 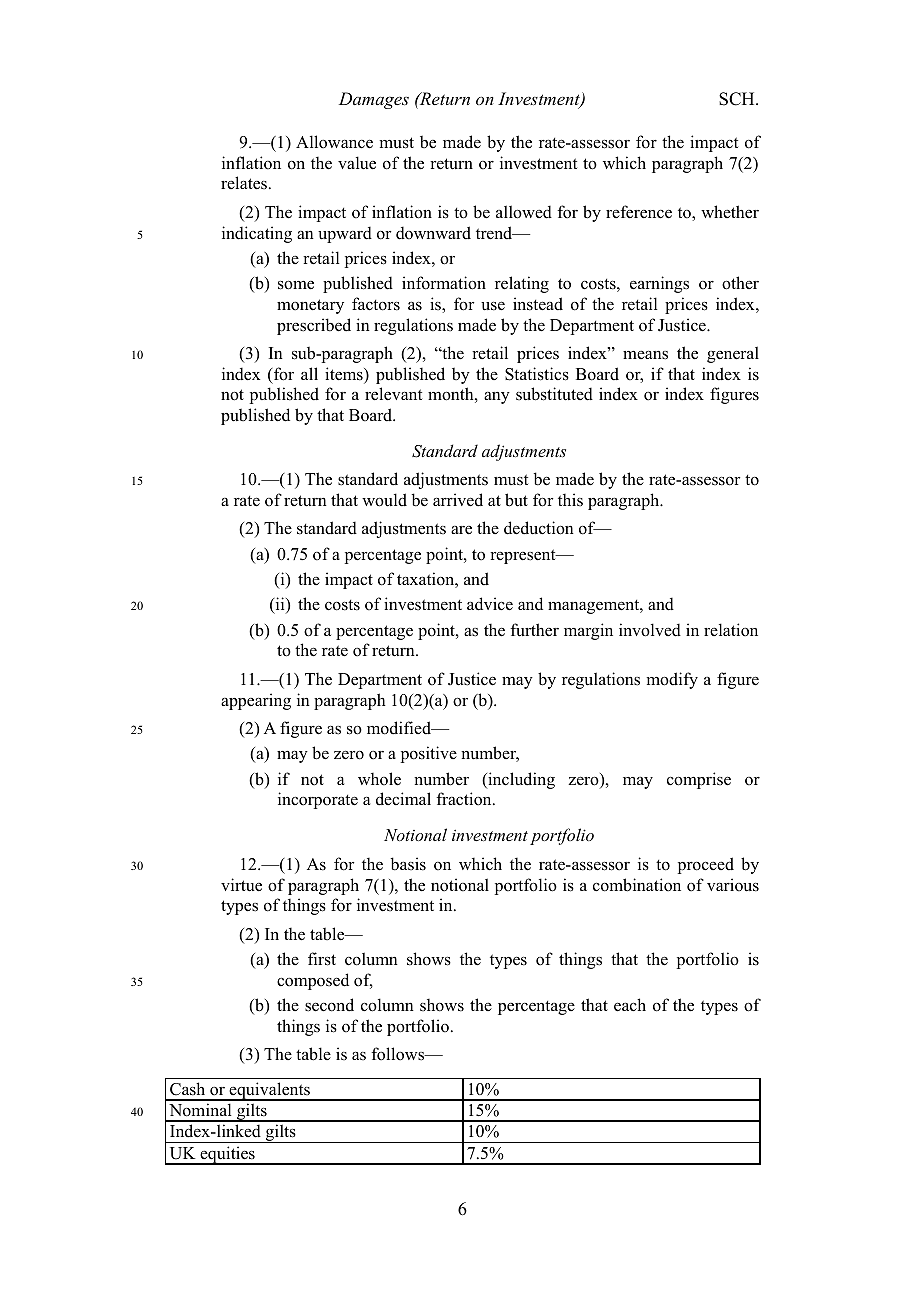 What do you see at coordinates (465, 799) in the screenshot?
I see `fraction` at bounding box center [465, 799].
